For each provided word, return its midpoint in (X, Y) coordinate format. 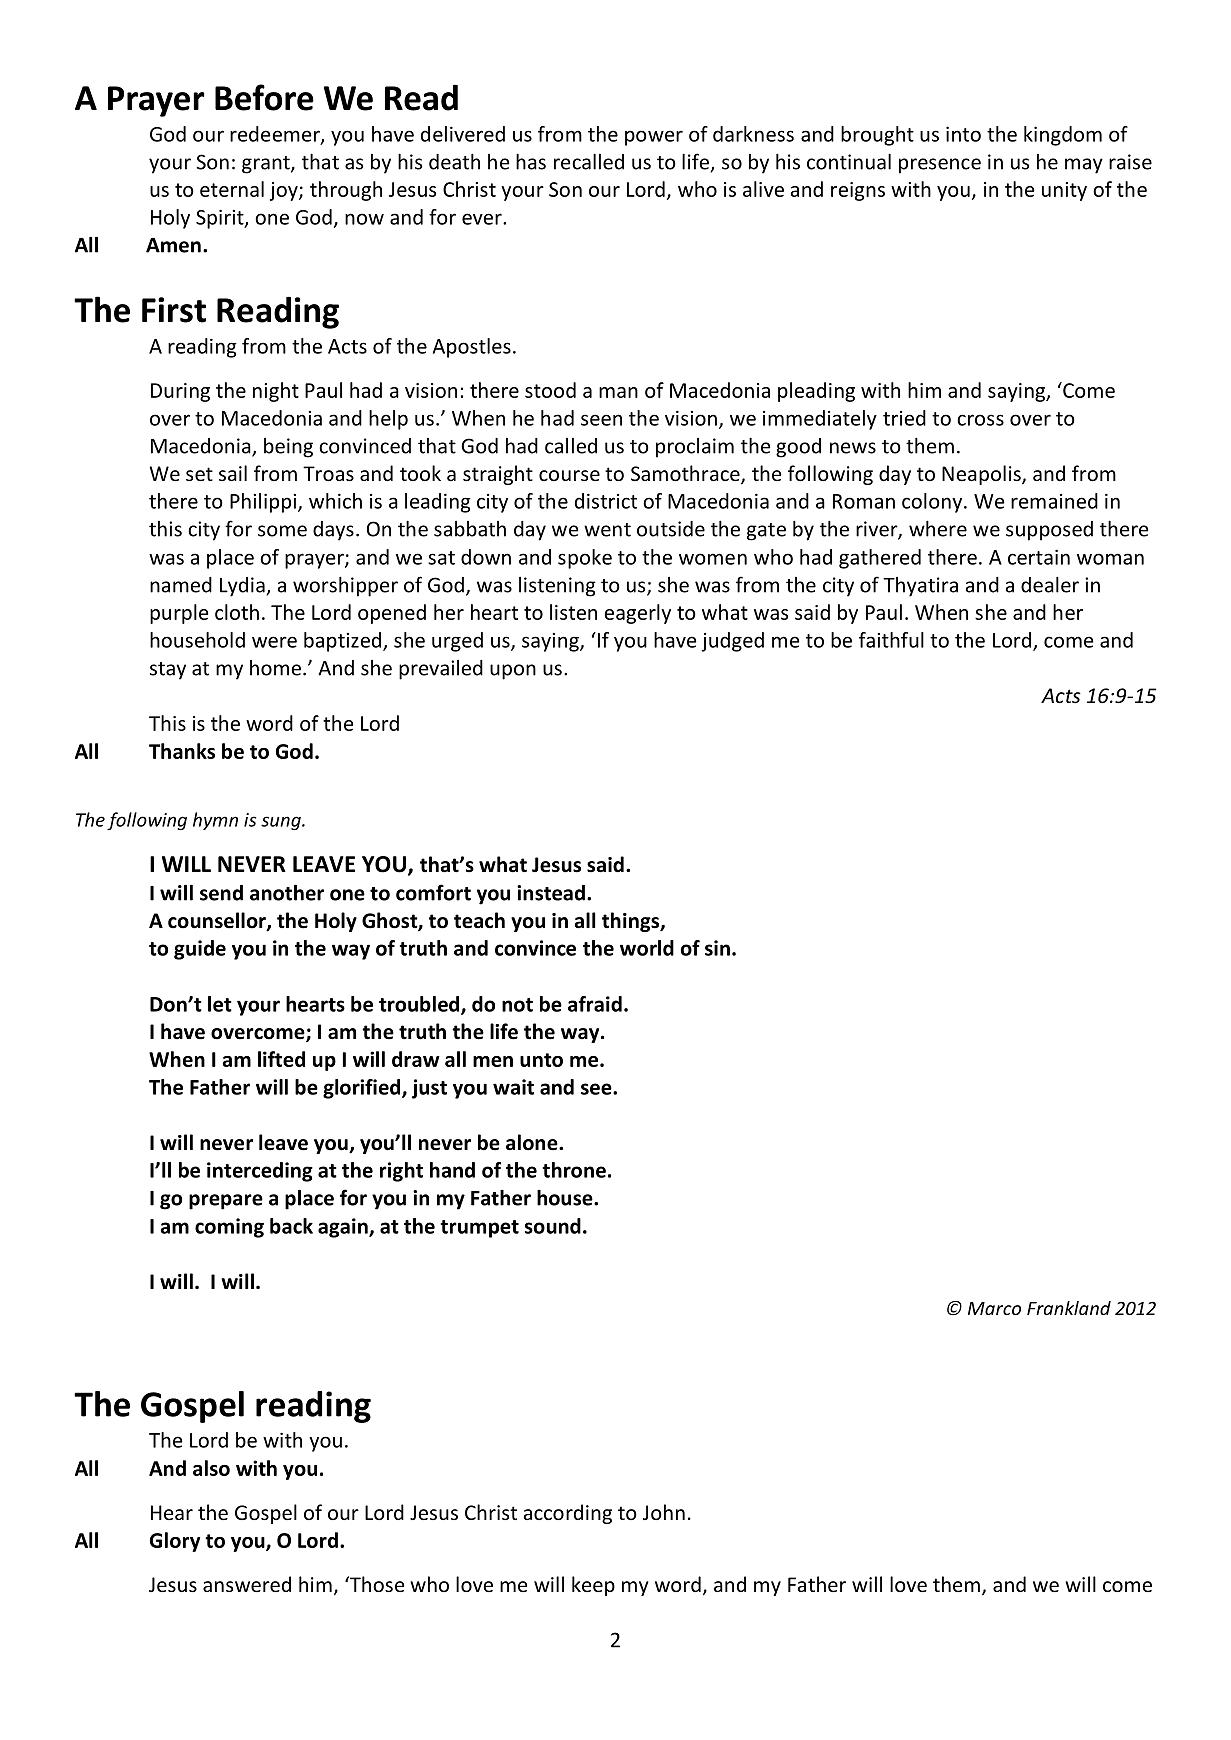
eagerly (637, 614)
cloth (237, 612)
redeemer (276, 135)
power (654, 138)
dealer (1050, 584)
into (963, 134)
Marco (994, 1308)
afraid (595, 1004)
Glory (175, 1542)
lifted (281, 1059)
